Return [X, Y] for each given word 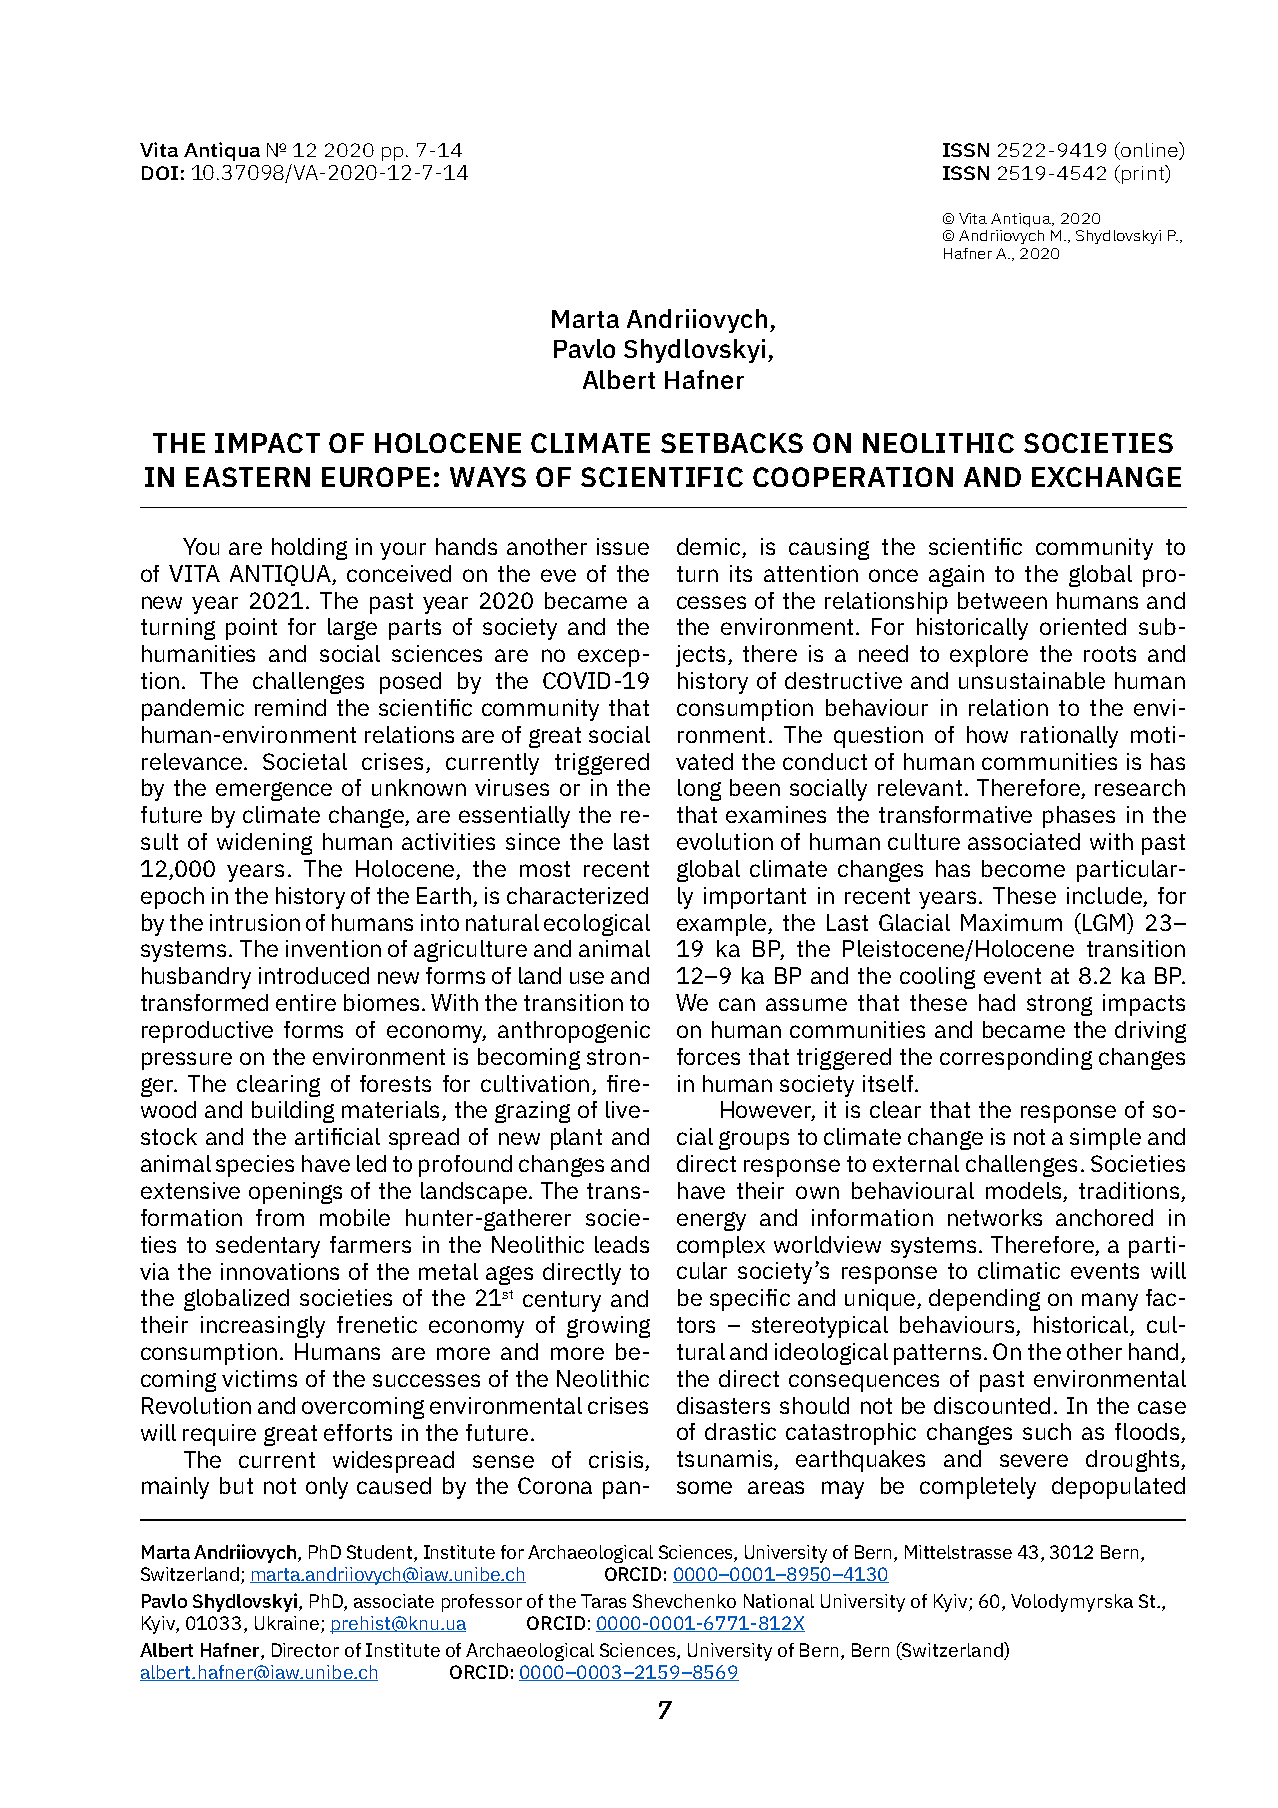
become [1023, 868]
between [1002, 600]
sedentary [268, 1247]
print [1144, 174]
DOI [160, 173]
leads [622, 1244]
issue [623, 546]
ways [488, 477]
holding [309, 549]
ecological [597, 925]
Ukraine [287, 1623]
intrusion [255, 922]
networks [995, 1217]
